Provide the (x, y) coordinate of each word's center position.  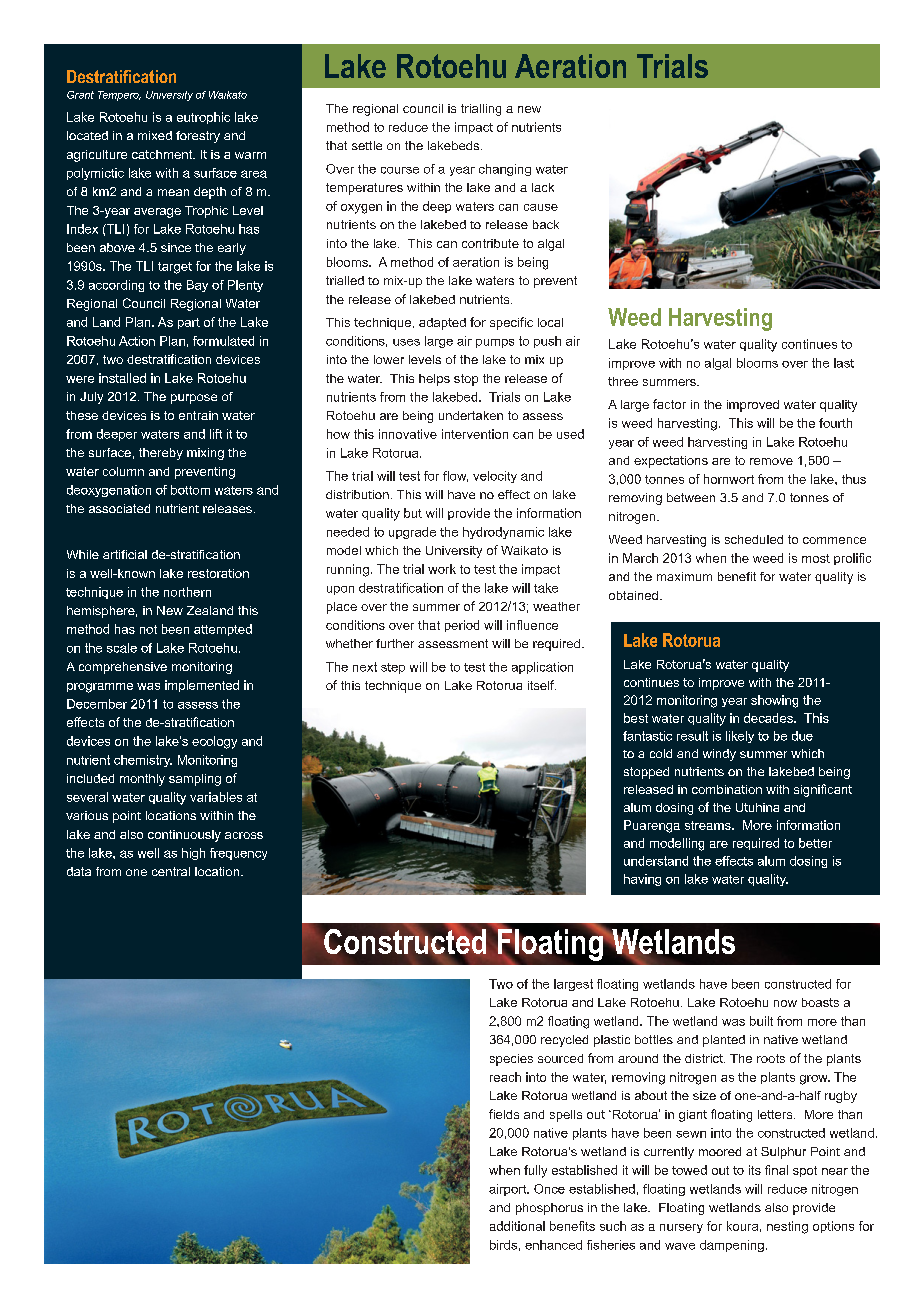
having (642, 880)
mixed (155, 135)
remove (771, 461)
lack (543, 187)
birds (503, 1245)
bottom (190, 490)
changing (505, 170)
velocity (495, 477)
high (193, 854)
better (815, 843)
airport (509, 1190)
